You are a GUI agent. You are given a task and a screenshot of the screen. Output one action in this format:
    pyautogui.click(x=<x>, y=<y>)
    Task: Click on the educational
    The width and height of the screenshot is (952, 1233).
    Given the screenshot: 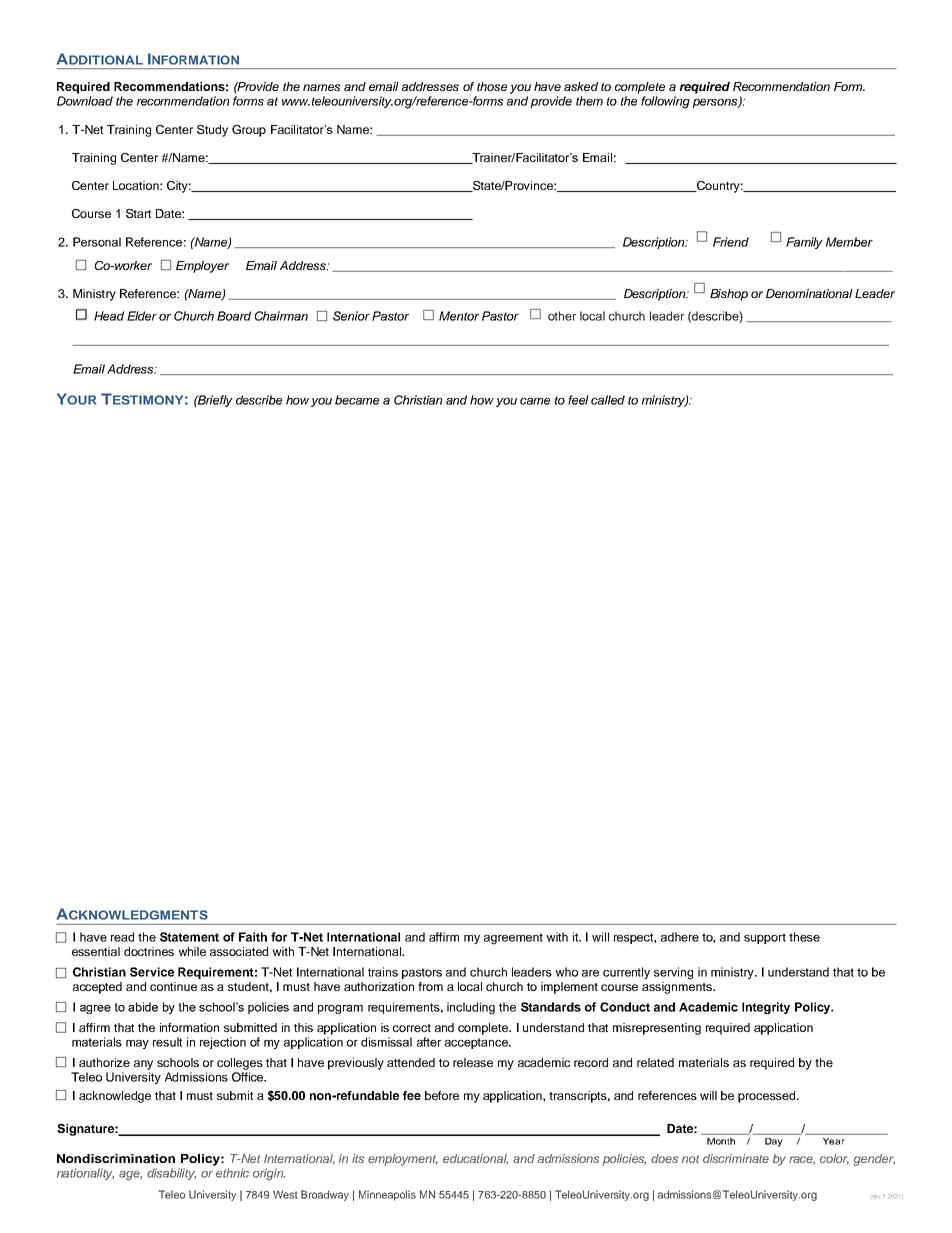 What is the action you would take?
    pyautogui.click(x=475, y=1159)
